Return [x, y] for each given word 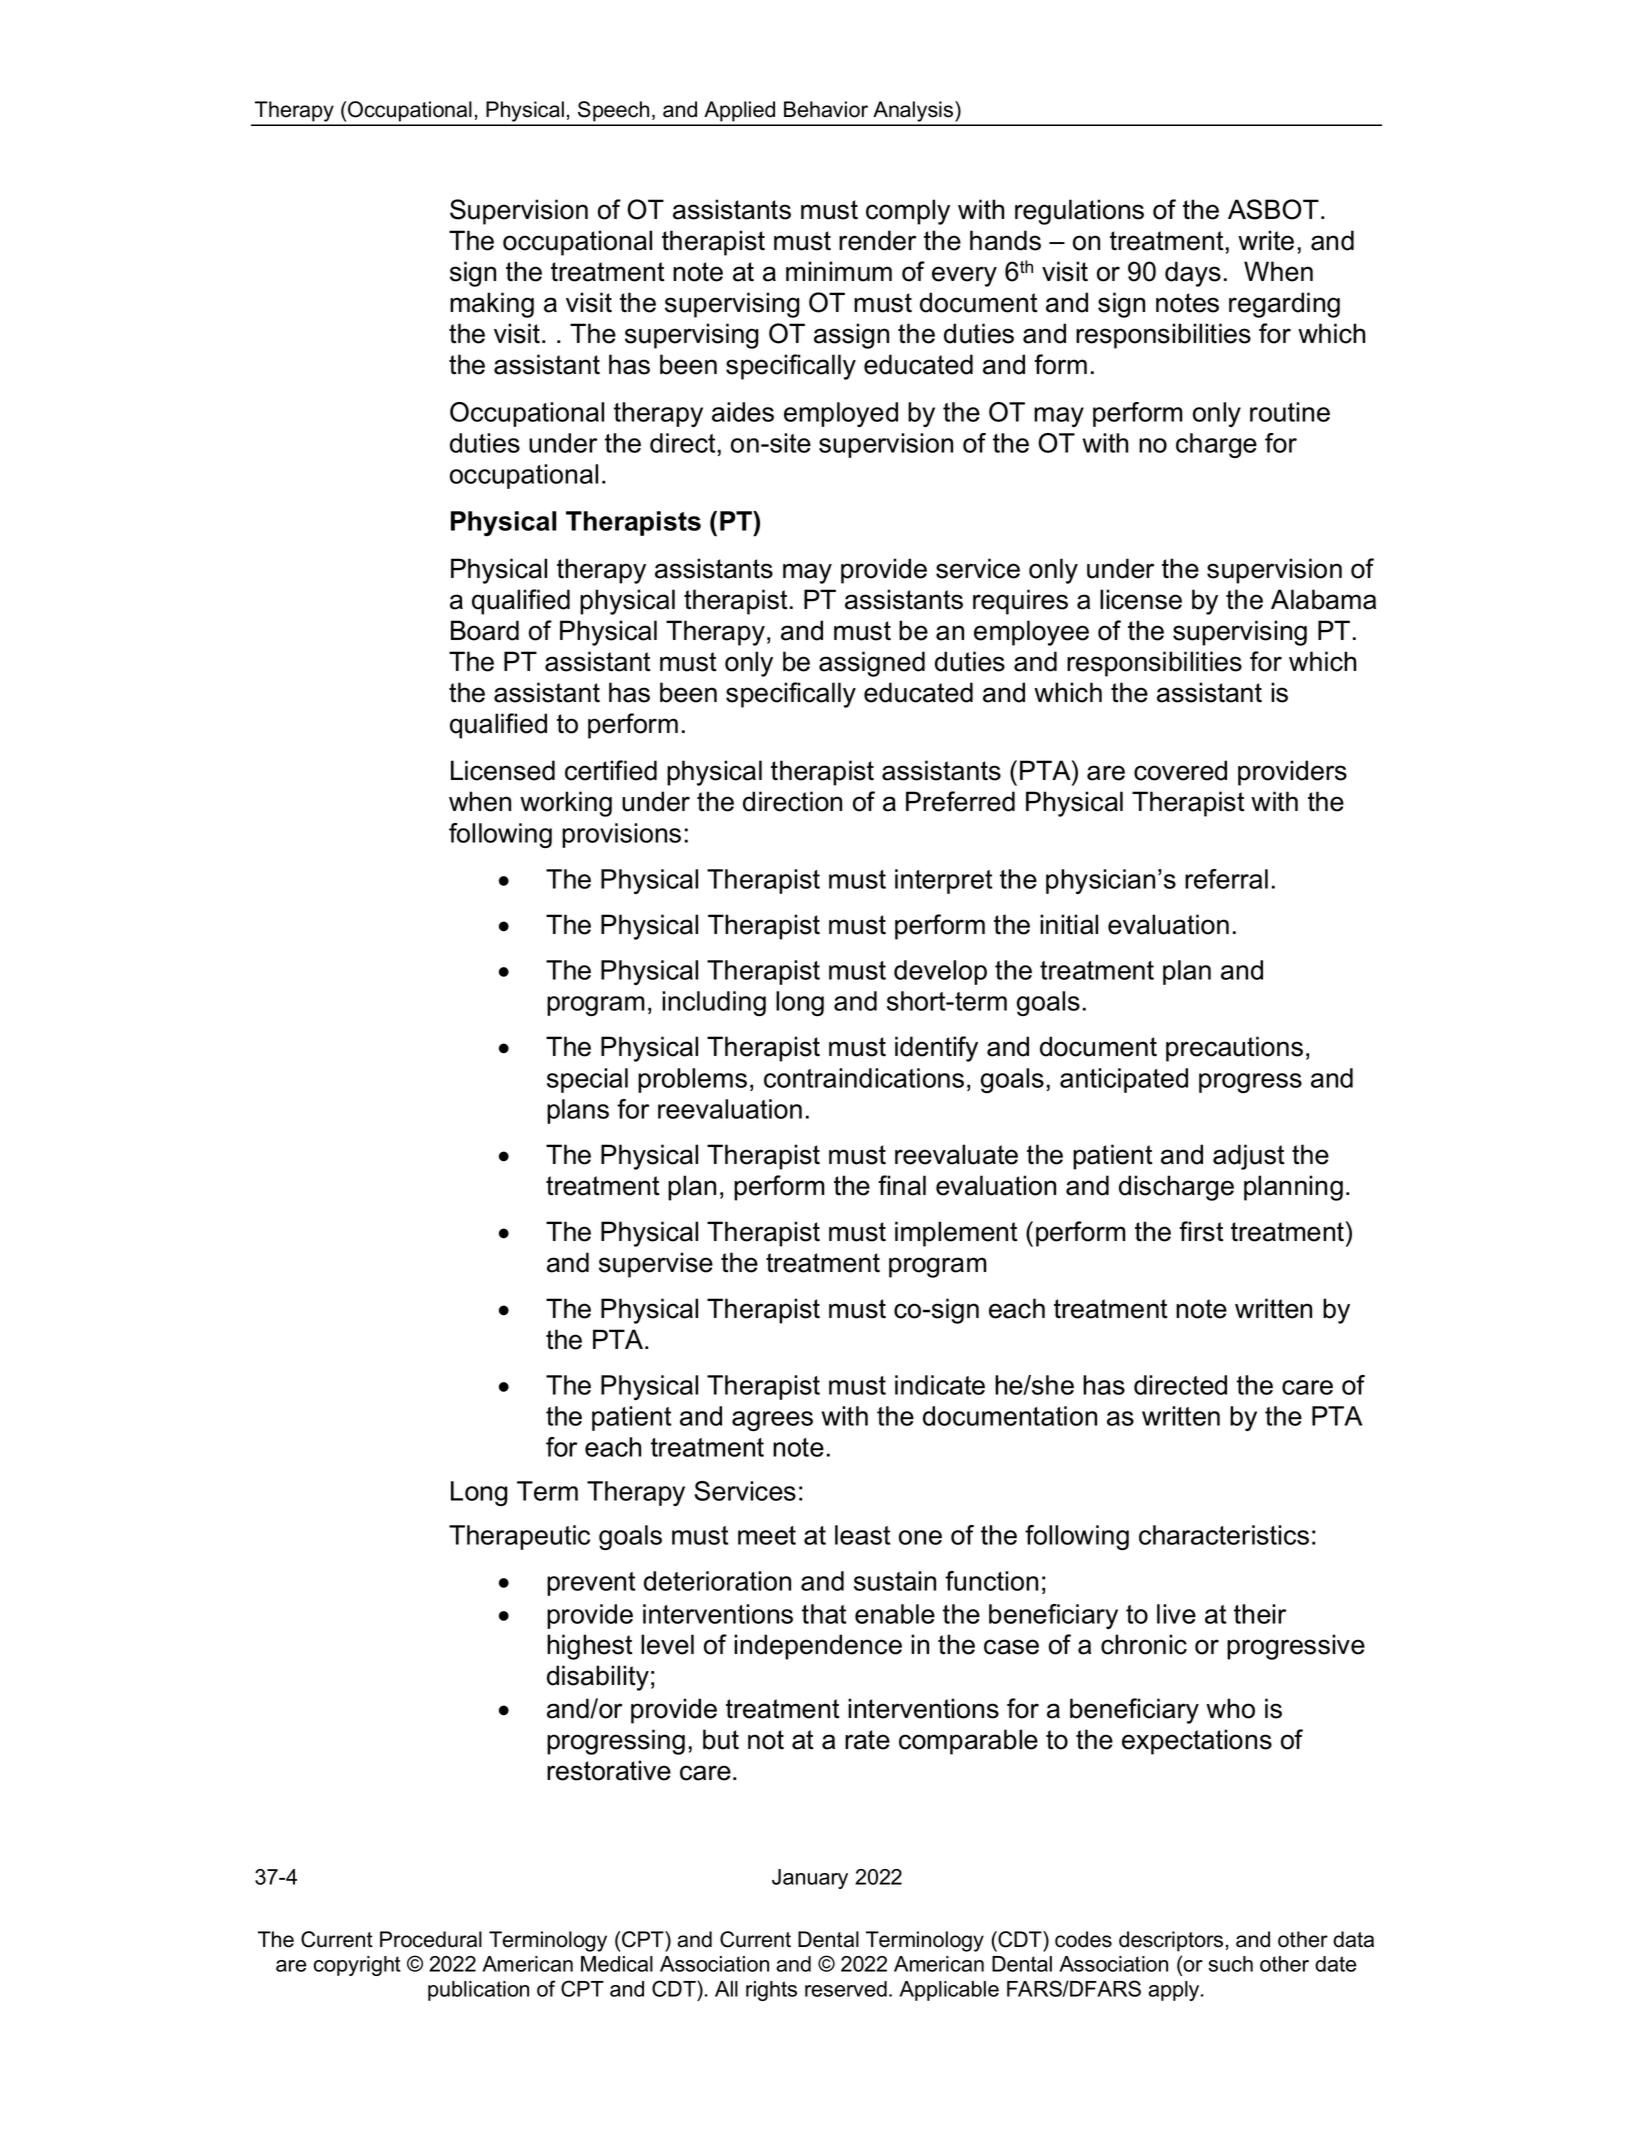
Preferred [960, 801]
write [1266, 240]
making [492, 305]
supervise [656, 1265]
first [1201, 1231]
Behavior [826, 109]
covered [1180, 770]
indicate [940, 1385]
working [566, 804]
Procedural [431, 1939]
